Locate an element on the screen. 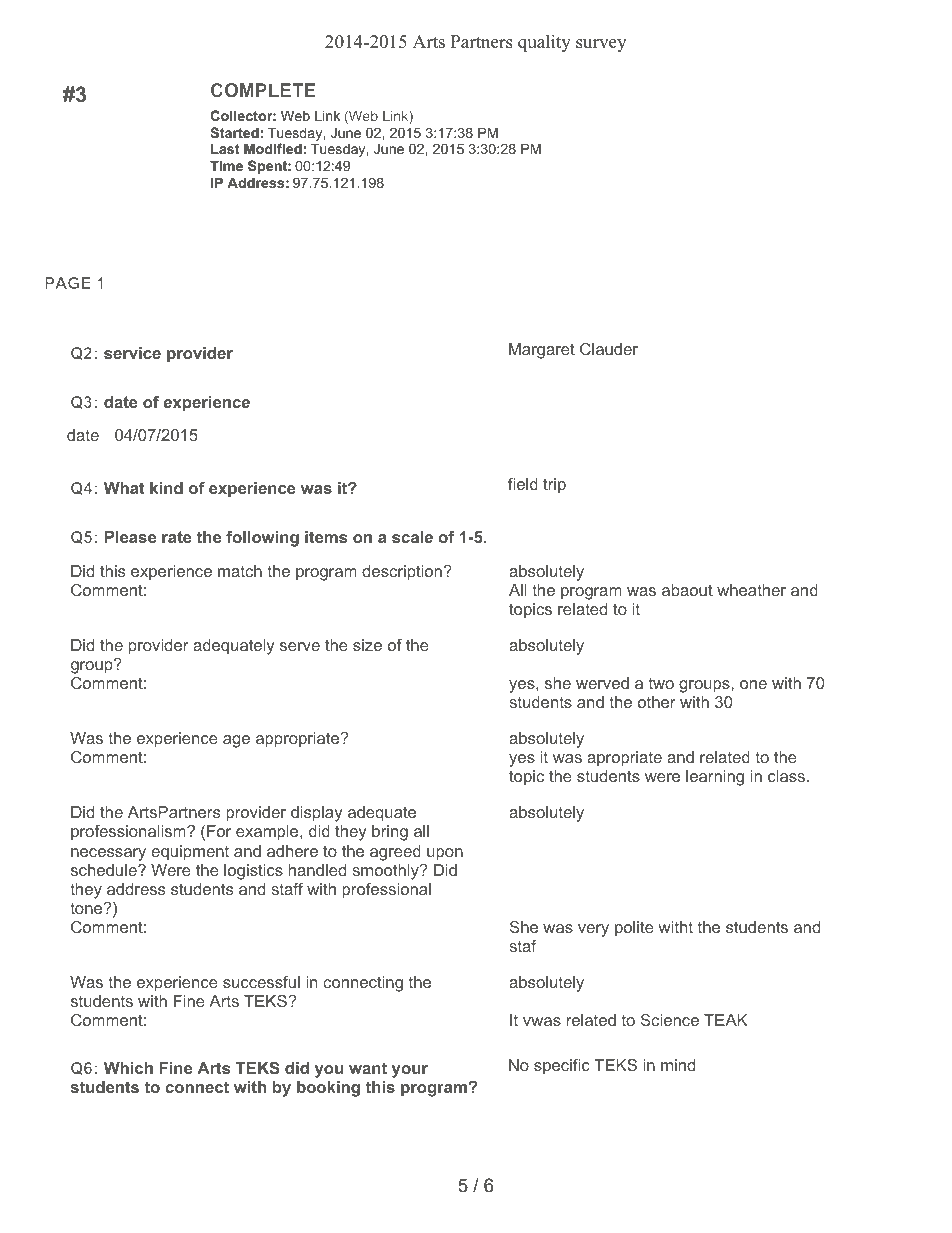  quality is located at coordinates (544, 43).
